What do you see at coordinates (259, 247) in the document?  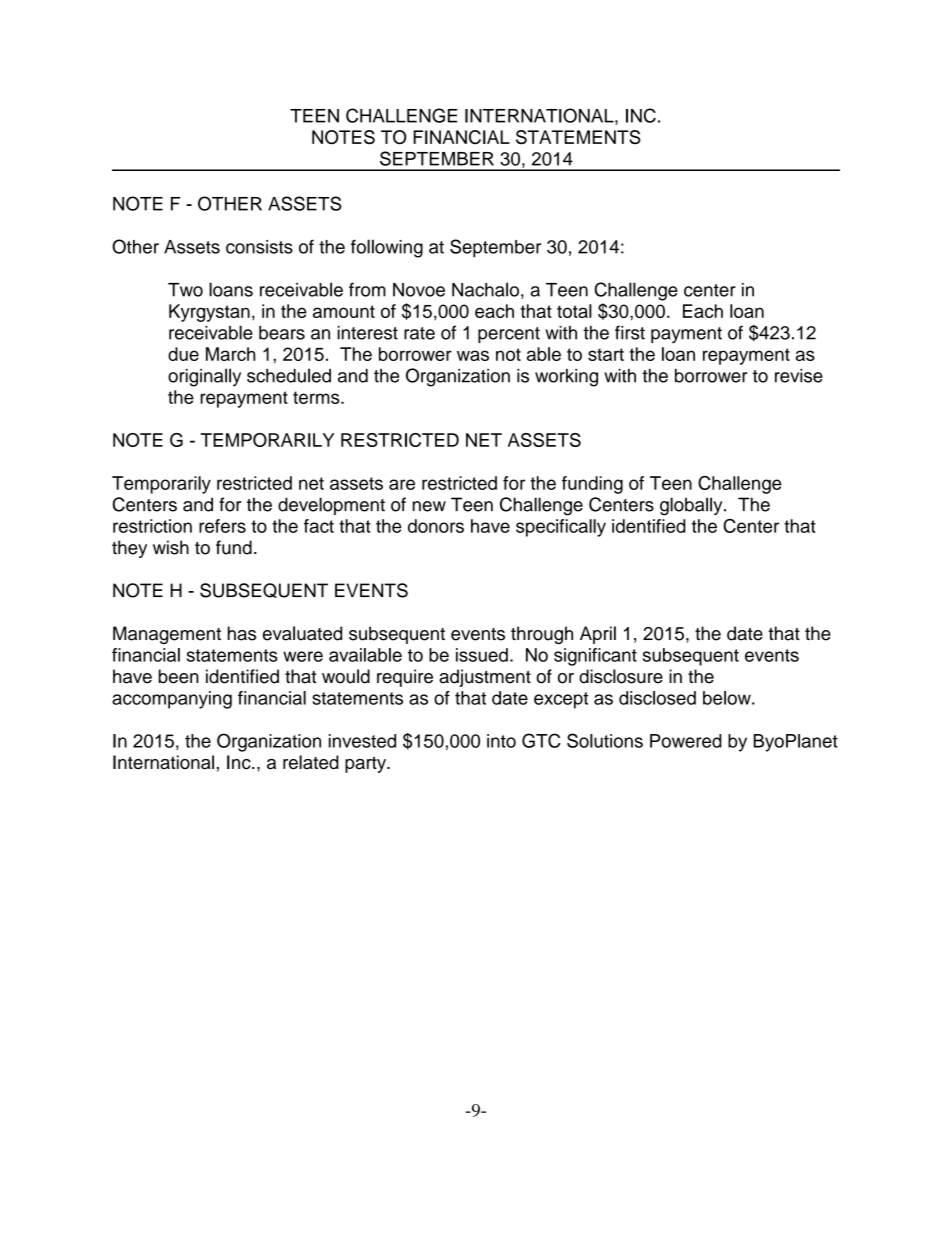 I see `consists` at bounding box center [259, 247].
